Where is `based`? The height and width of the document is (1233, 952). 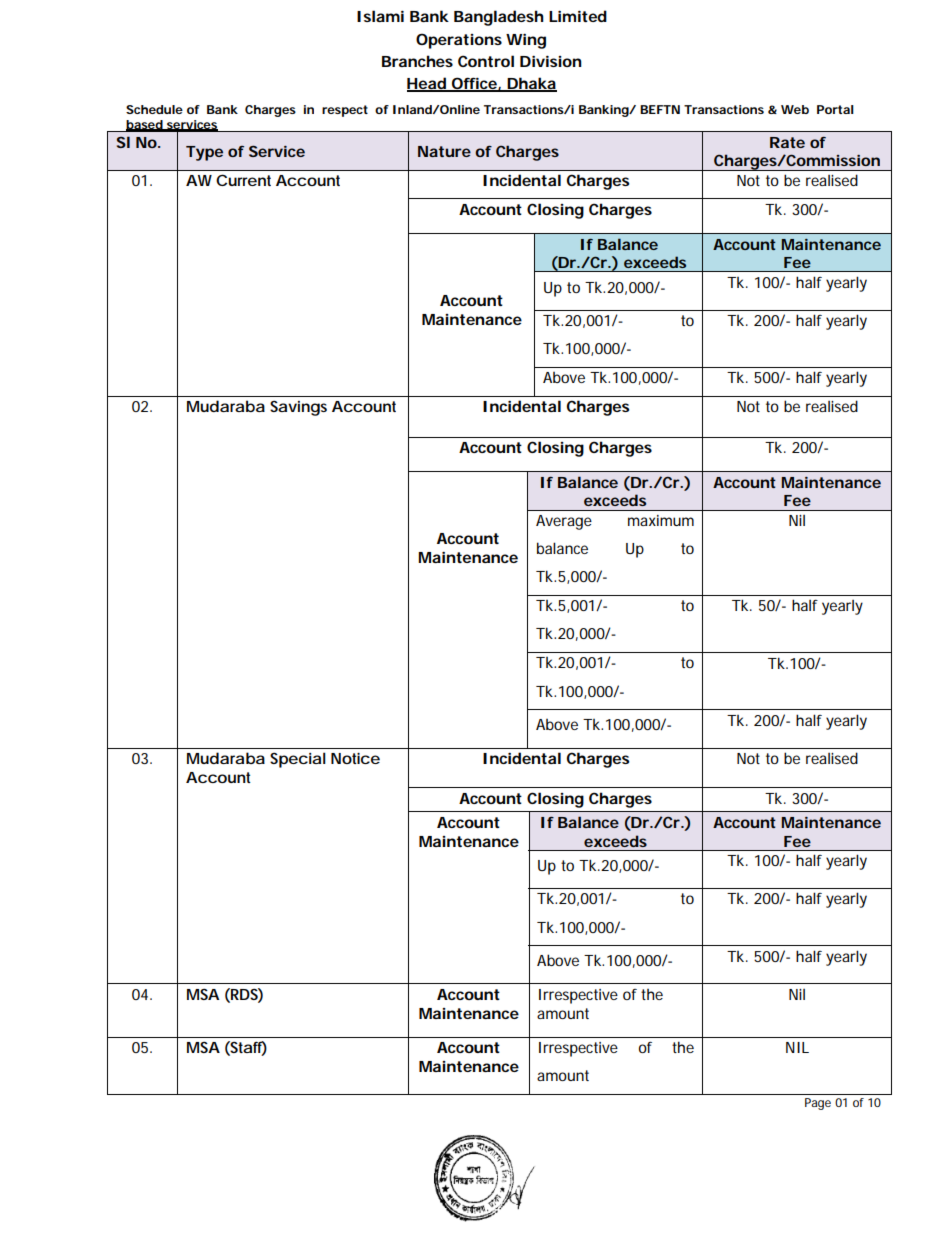
based is located at coordinates (145, 125).
